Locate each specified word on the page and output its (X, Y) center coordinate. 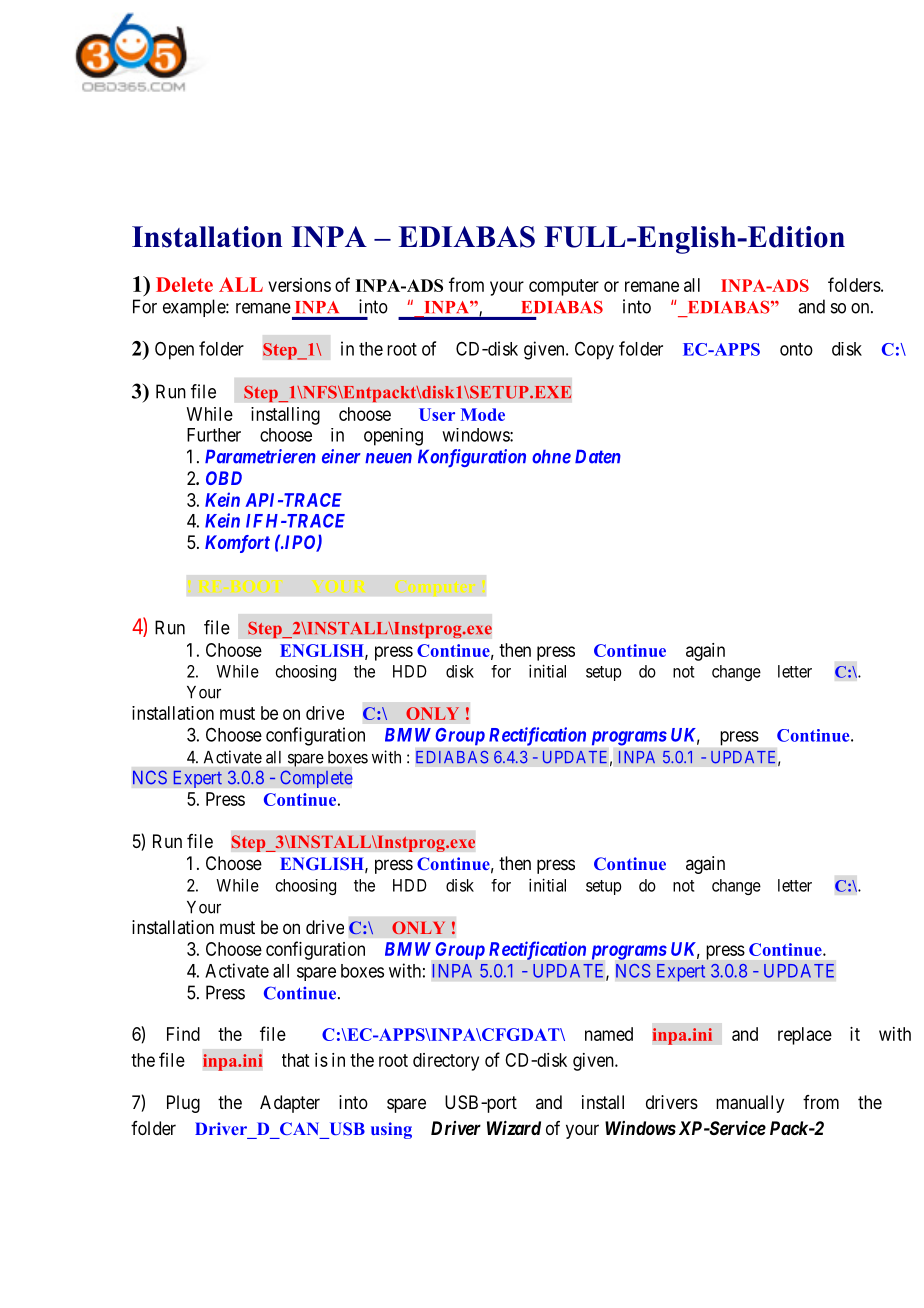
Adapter (290, 1104)
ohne (551, 456)
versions (299, 285)
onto (796, 349)
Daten (598, 456)
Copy (594, 350)
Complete (316, 779)
